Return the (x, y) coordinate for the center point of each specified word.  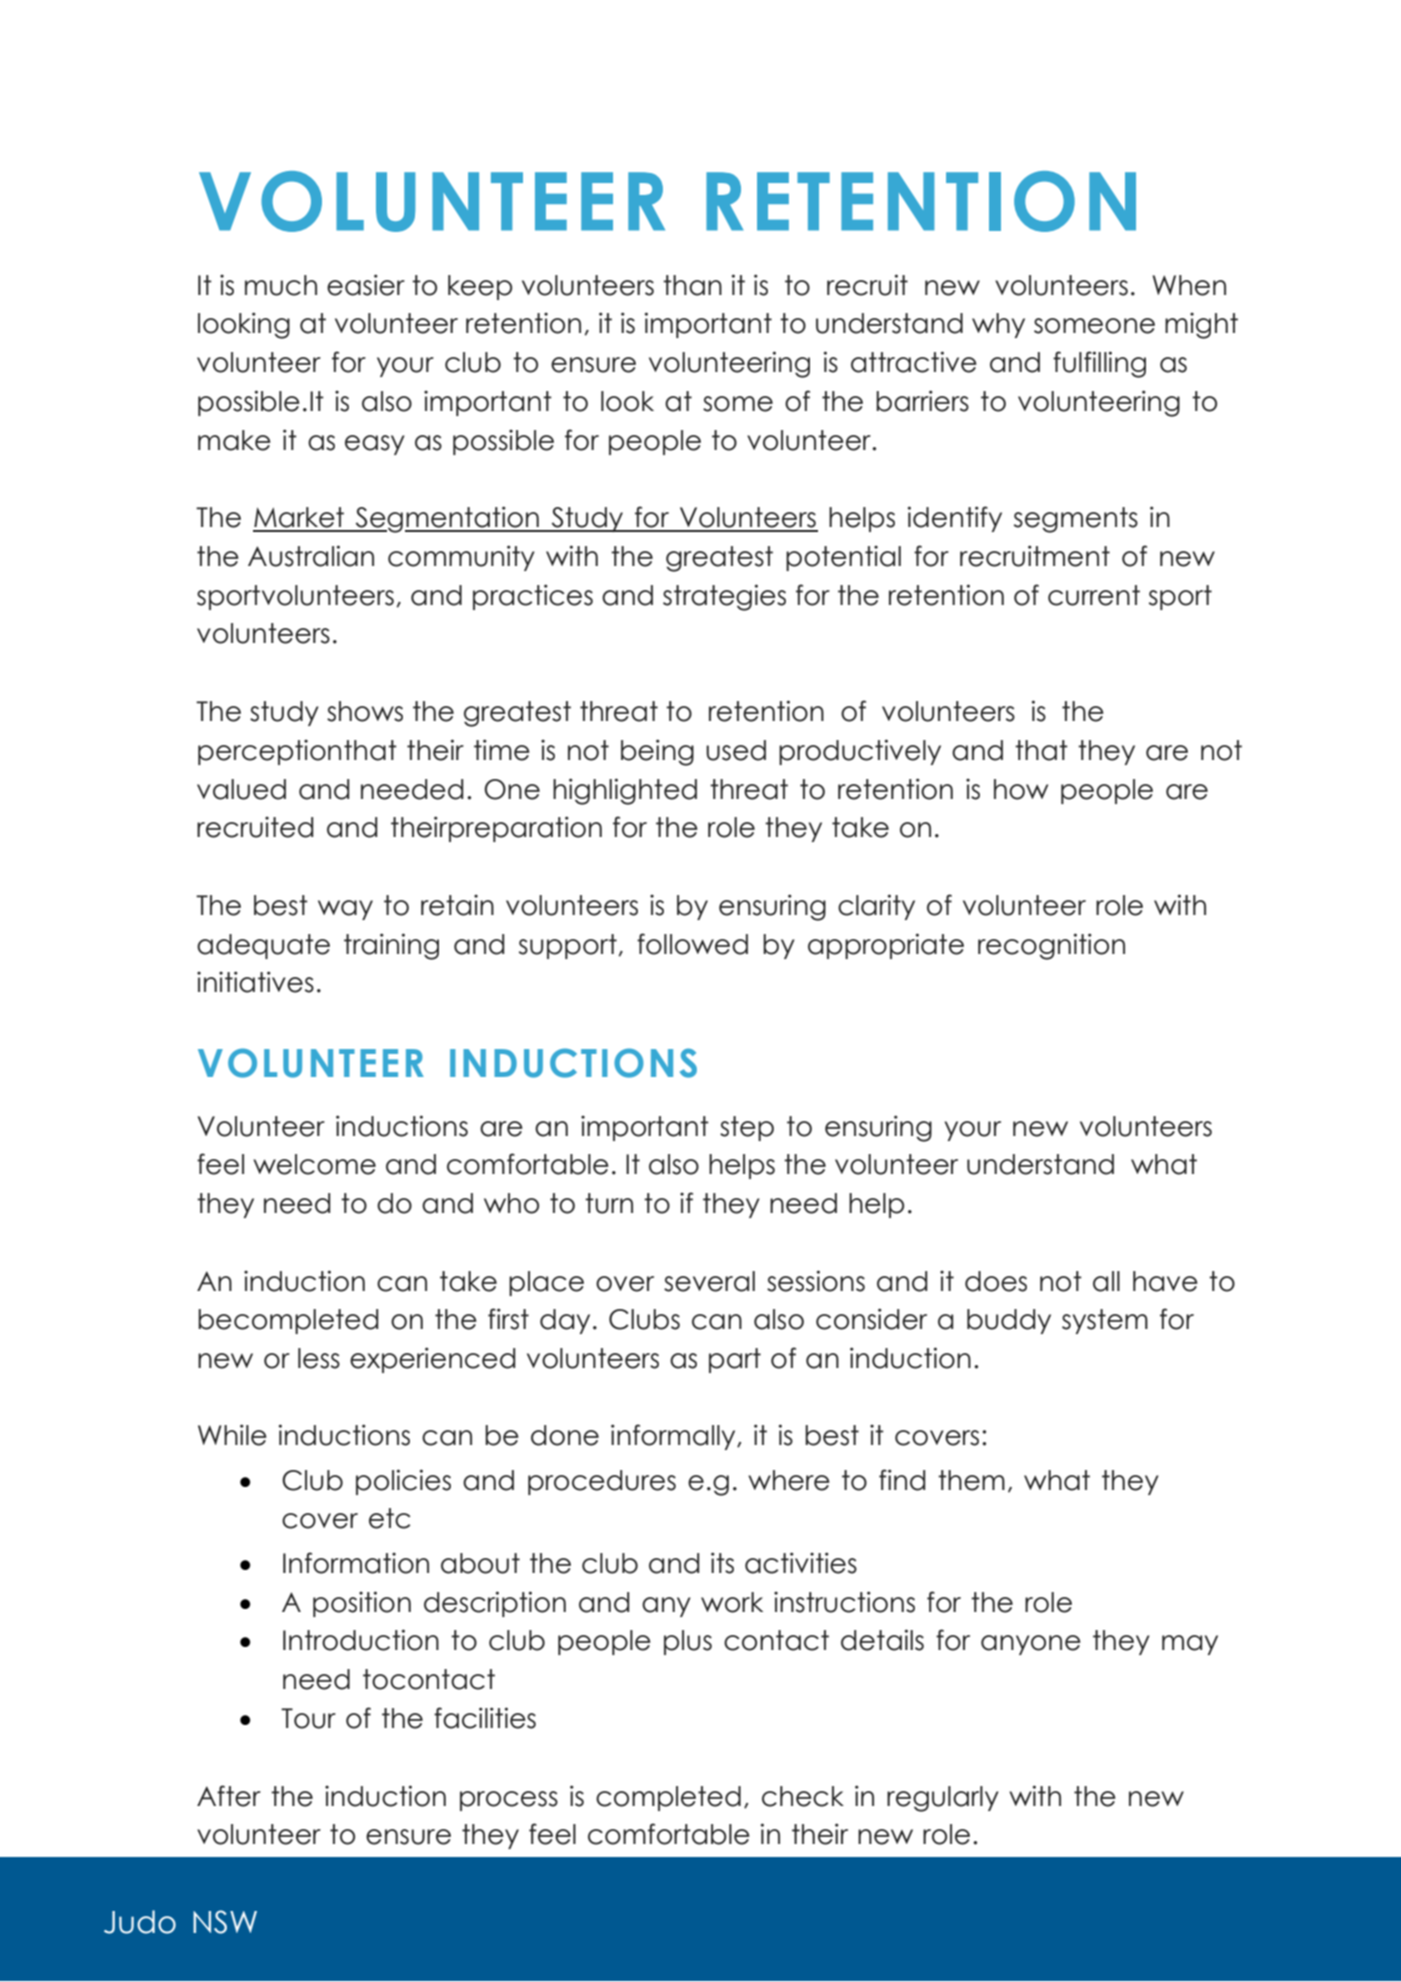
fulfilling (1099, 364)
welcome (314, 1164)
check (803, 1796)
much (281, 285)
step (747, 1128)
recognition (1051, 946)
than (692, 285)
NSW (225, 1922)
